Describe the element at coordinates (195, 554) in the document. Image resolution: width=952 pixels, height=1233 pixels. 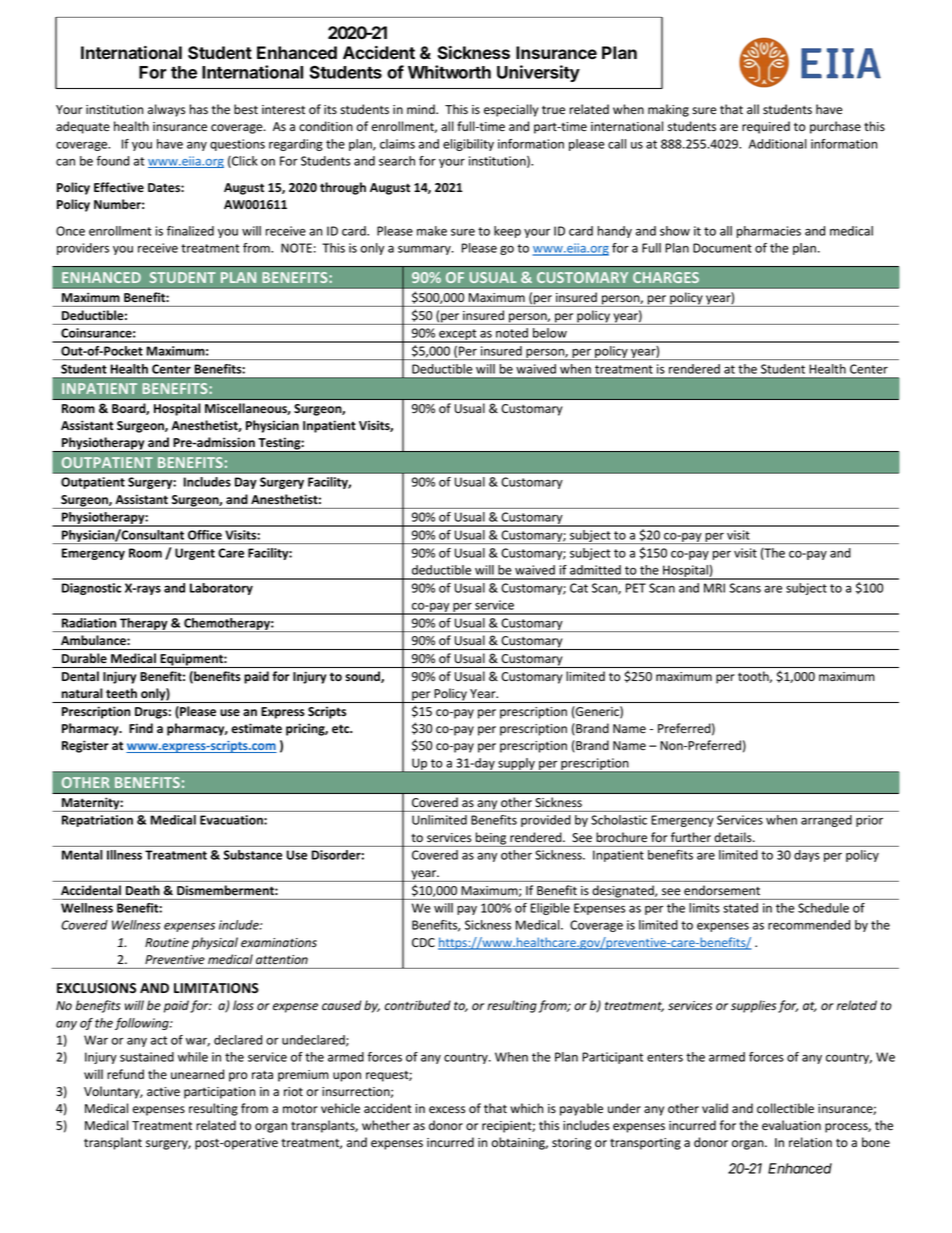
I see `Urgent` at that location.
